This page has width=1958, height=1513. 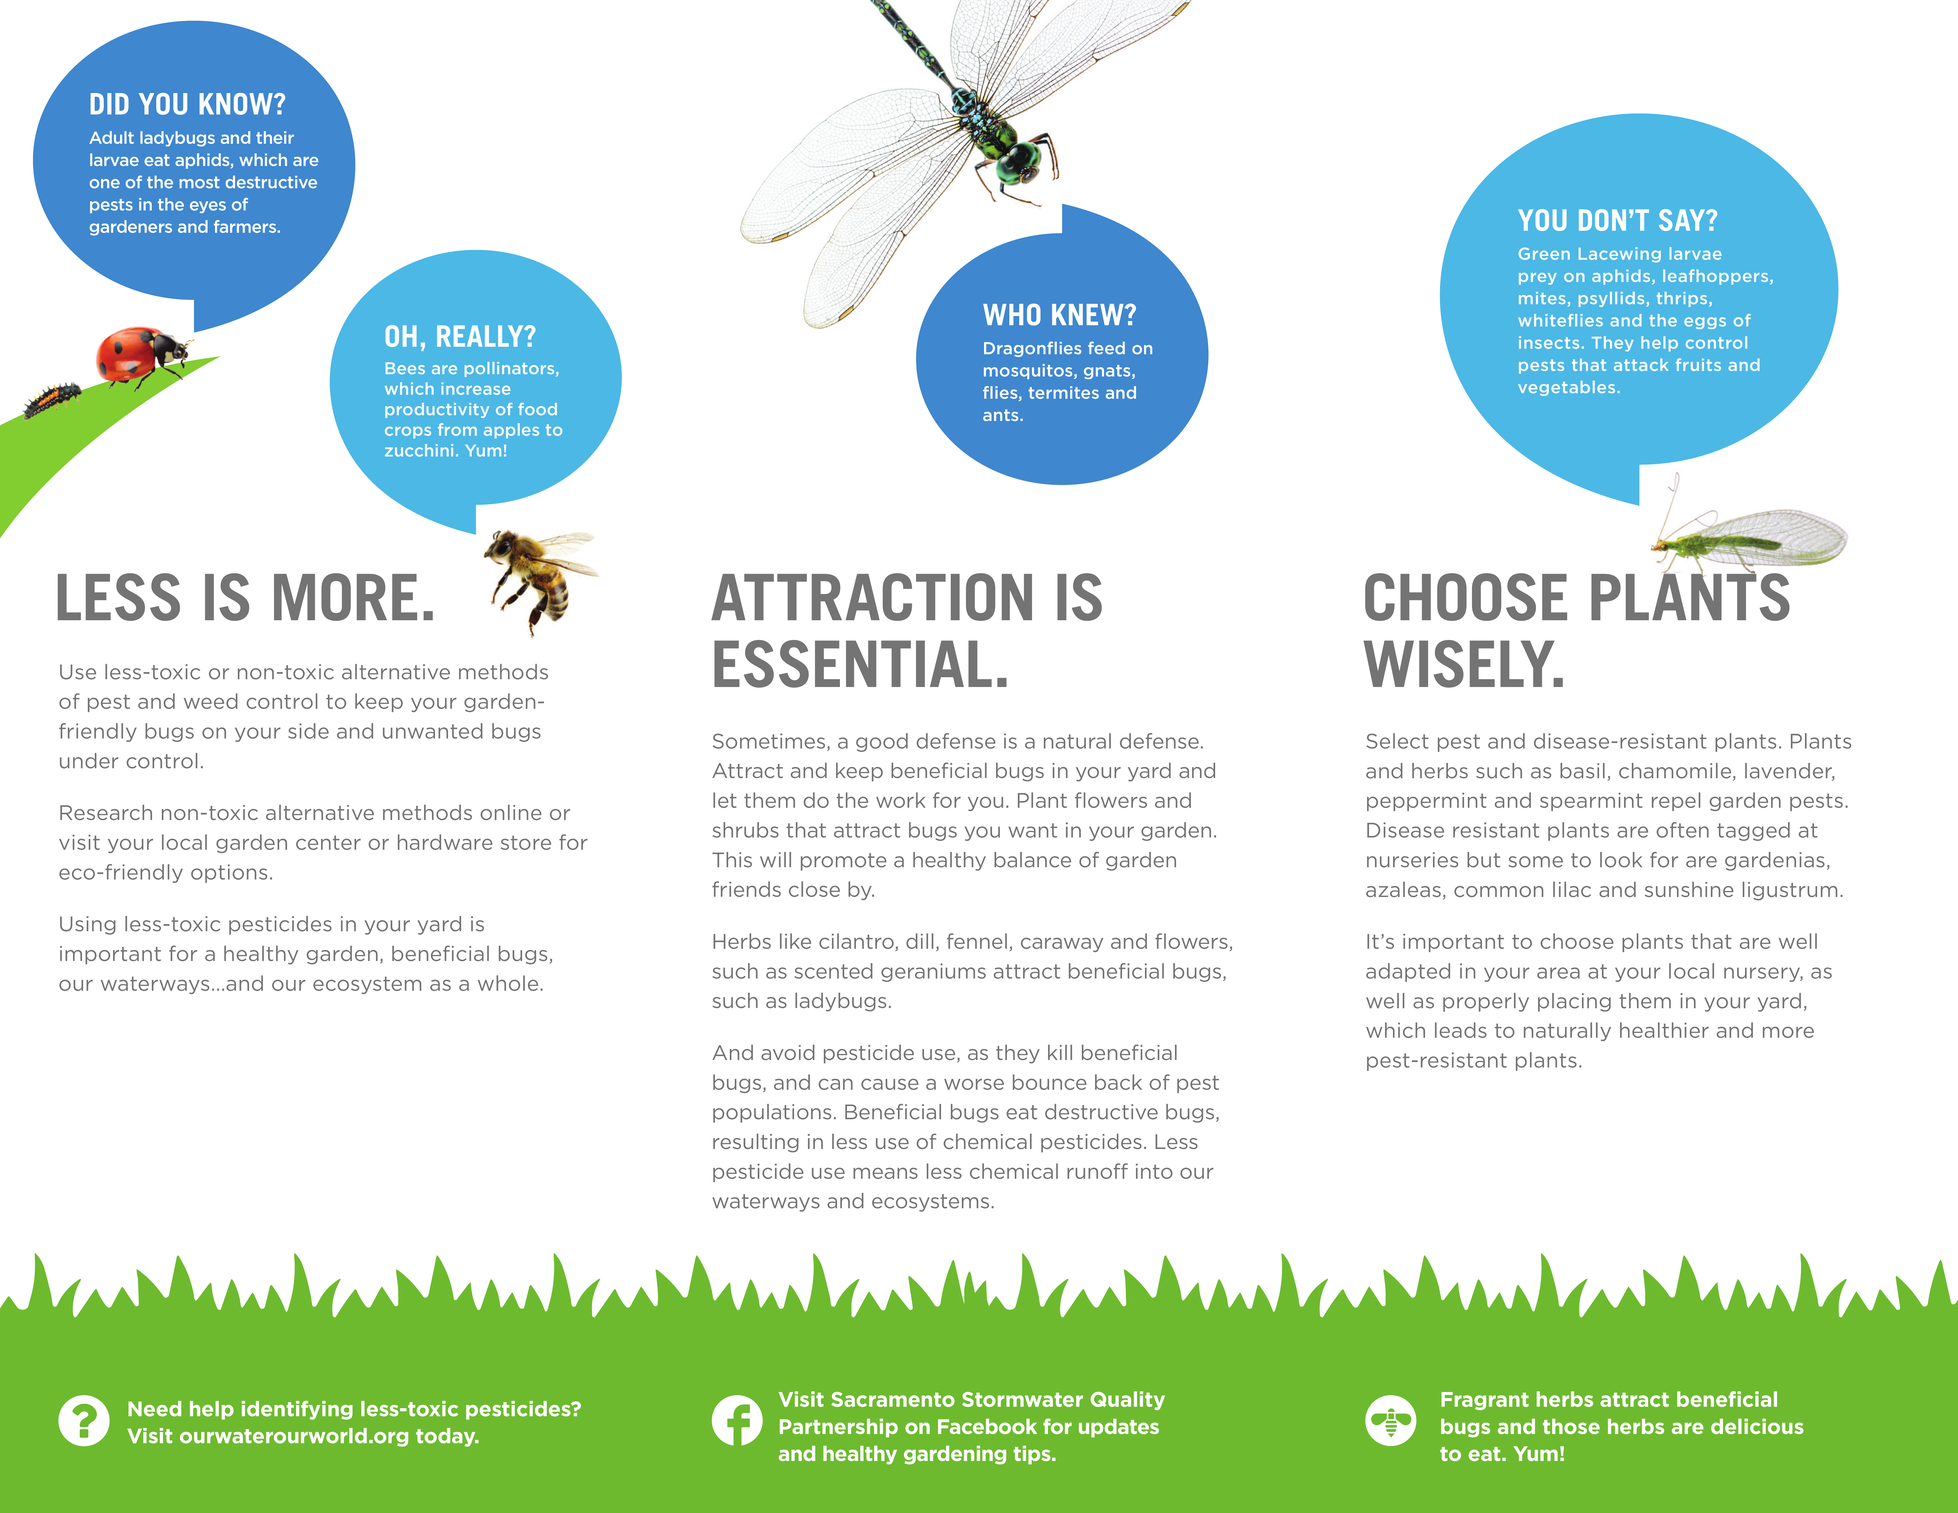 What do you see at coordinates (1683, 220) in the page?
I see `SAY` at bounding box center [1683, 220].
